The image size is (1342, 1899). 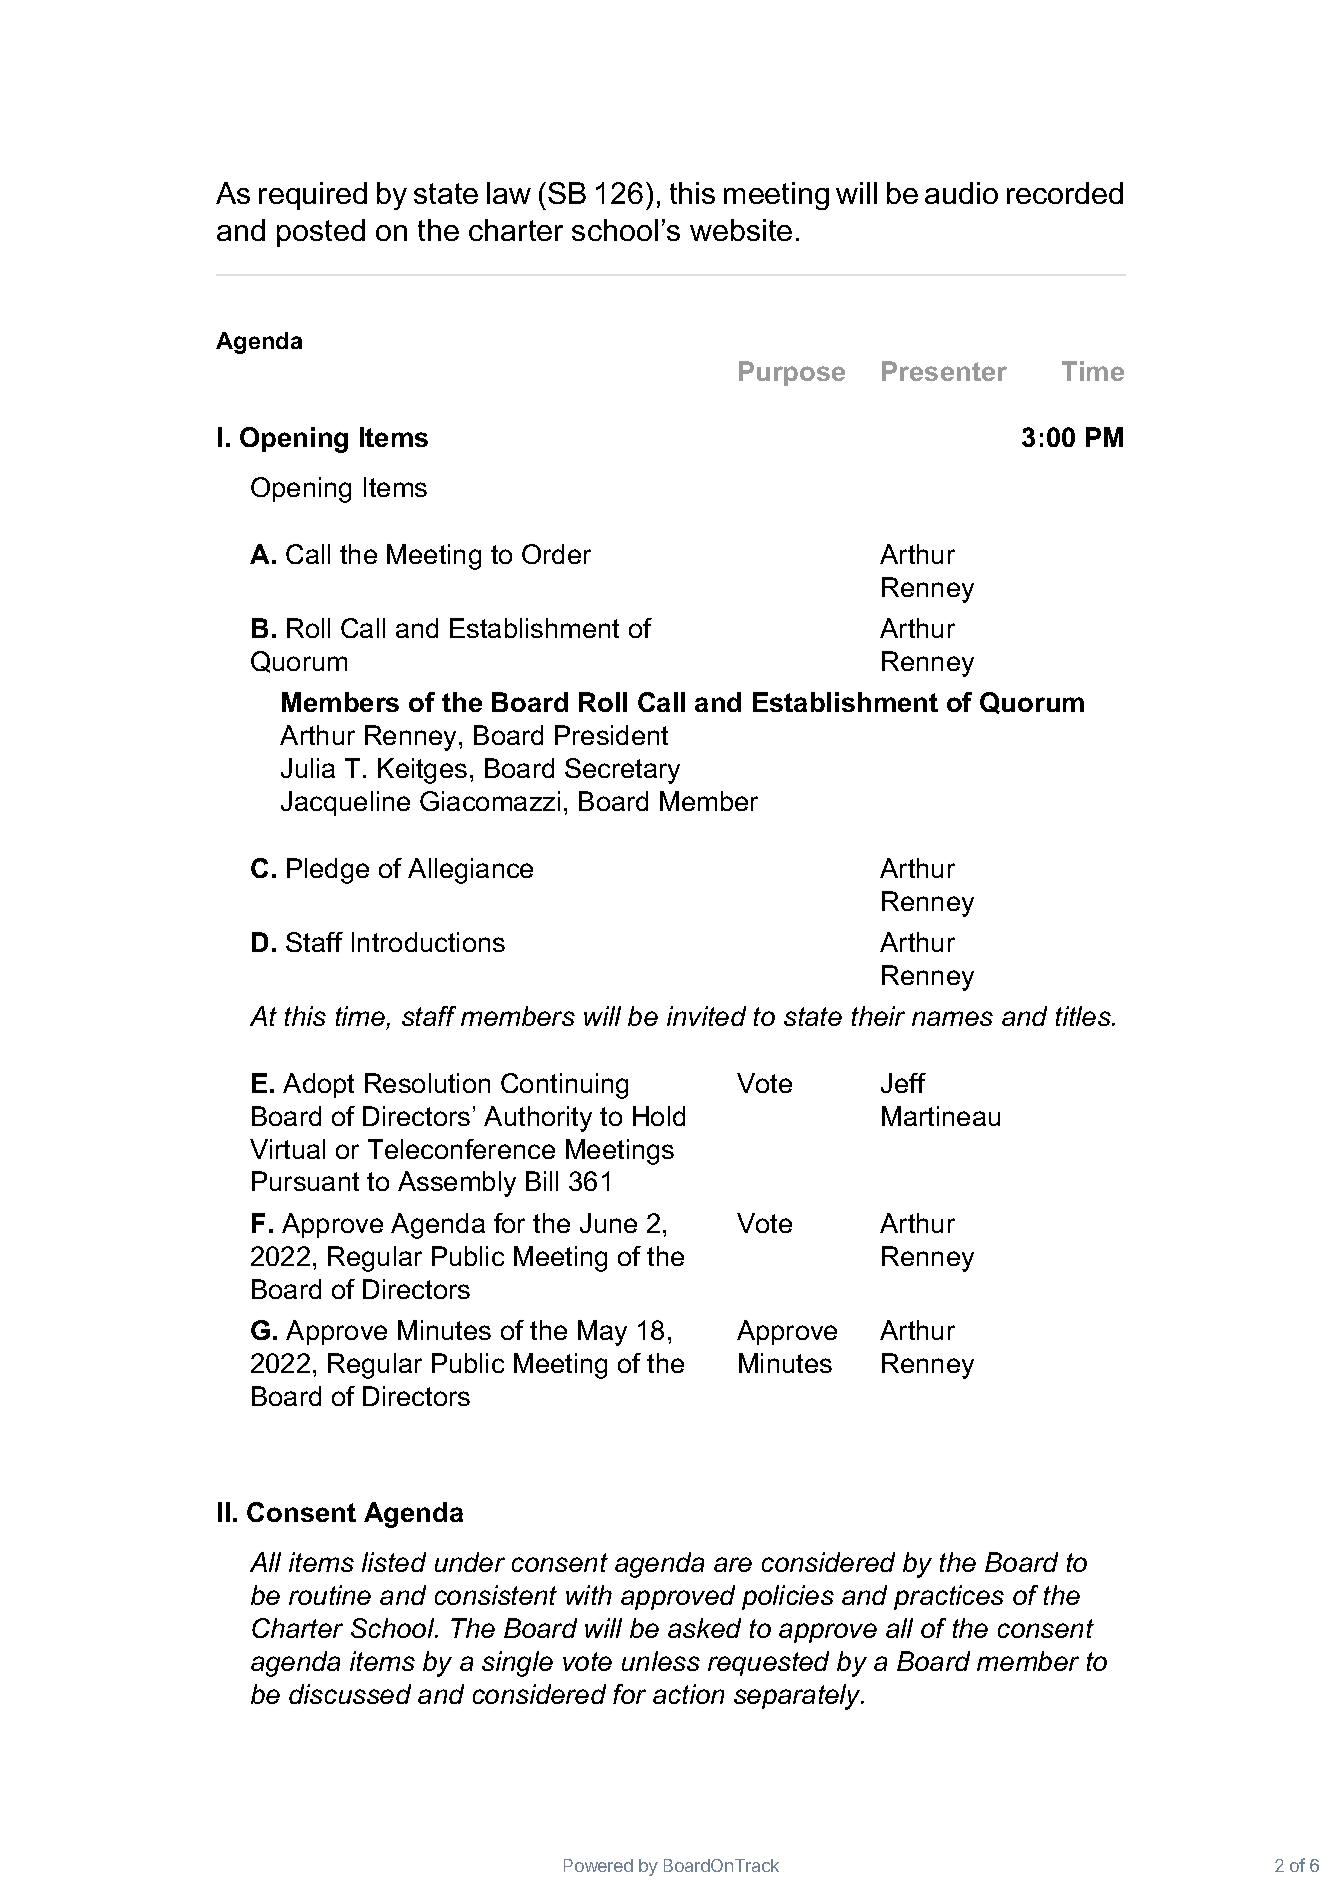 What do you see at coordinates (961, 193) in the screenshot?
I see `audio` at bounding box center [961, 193].
